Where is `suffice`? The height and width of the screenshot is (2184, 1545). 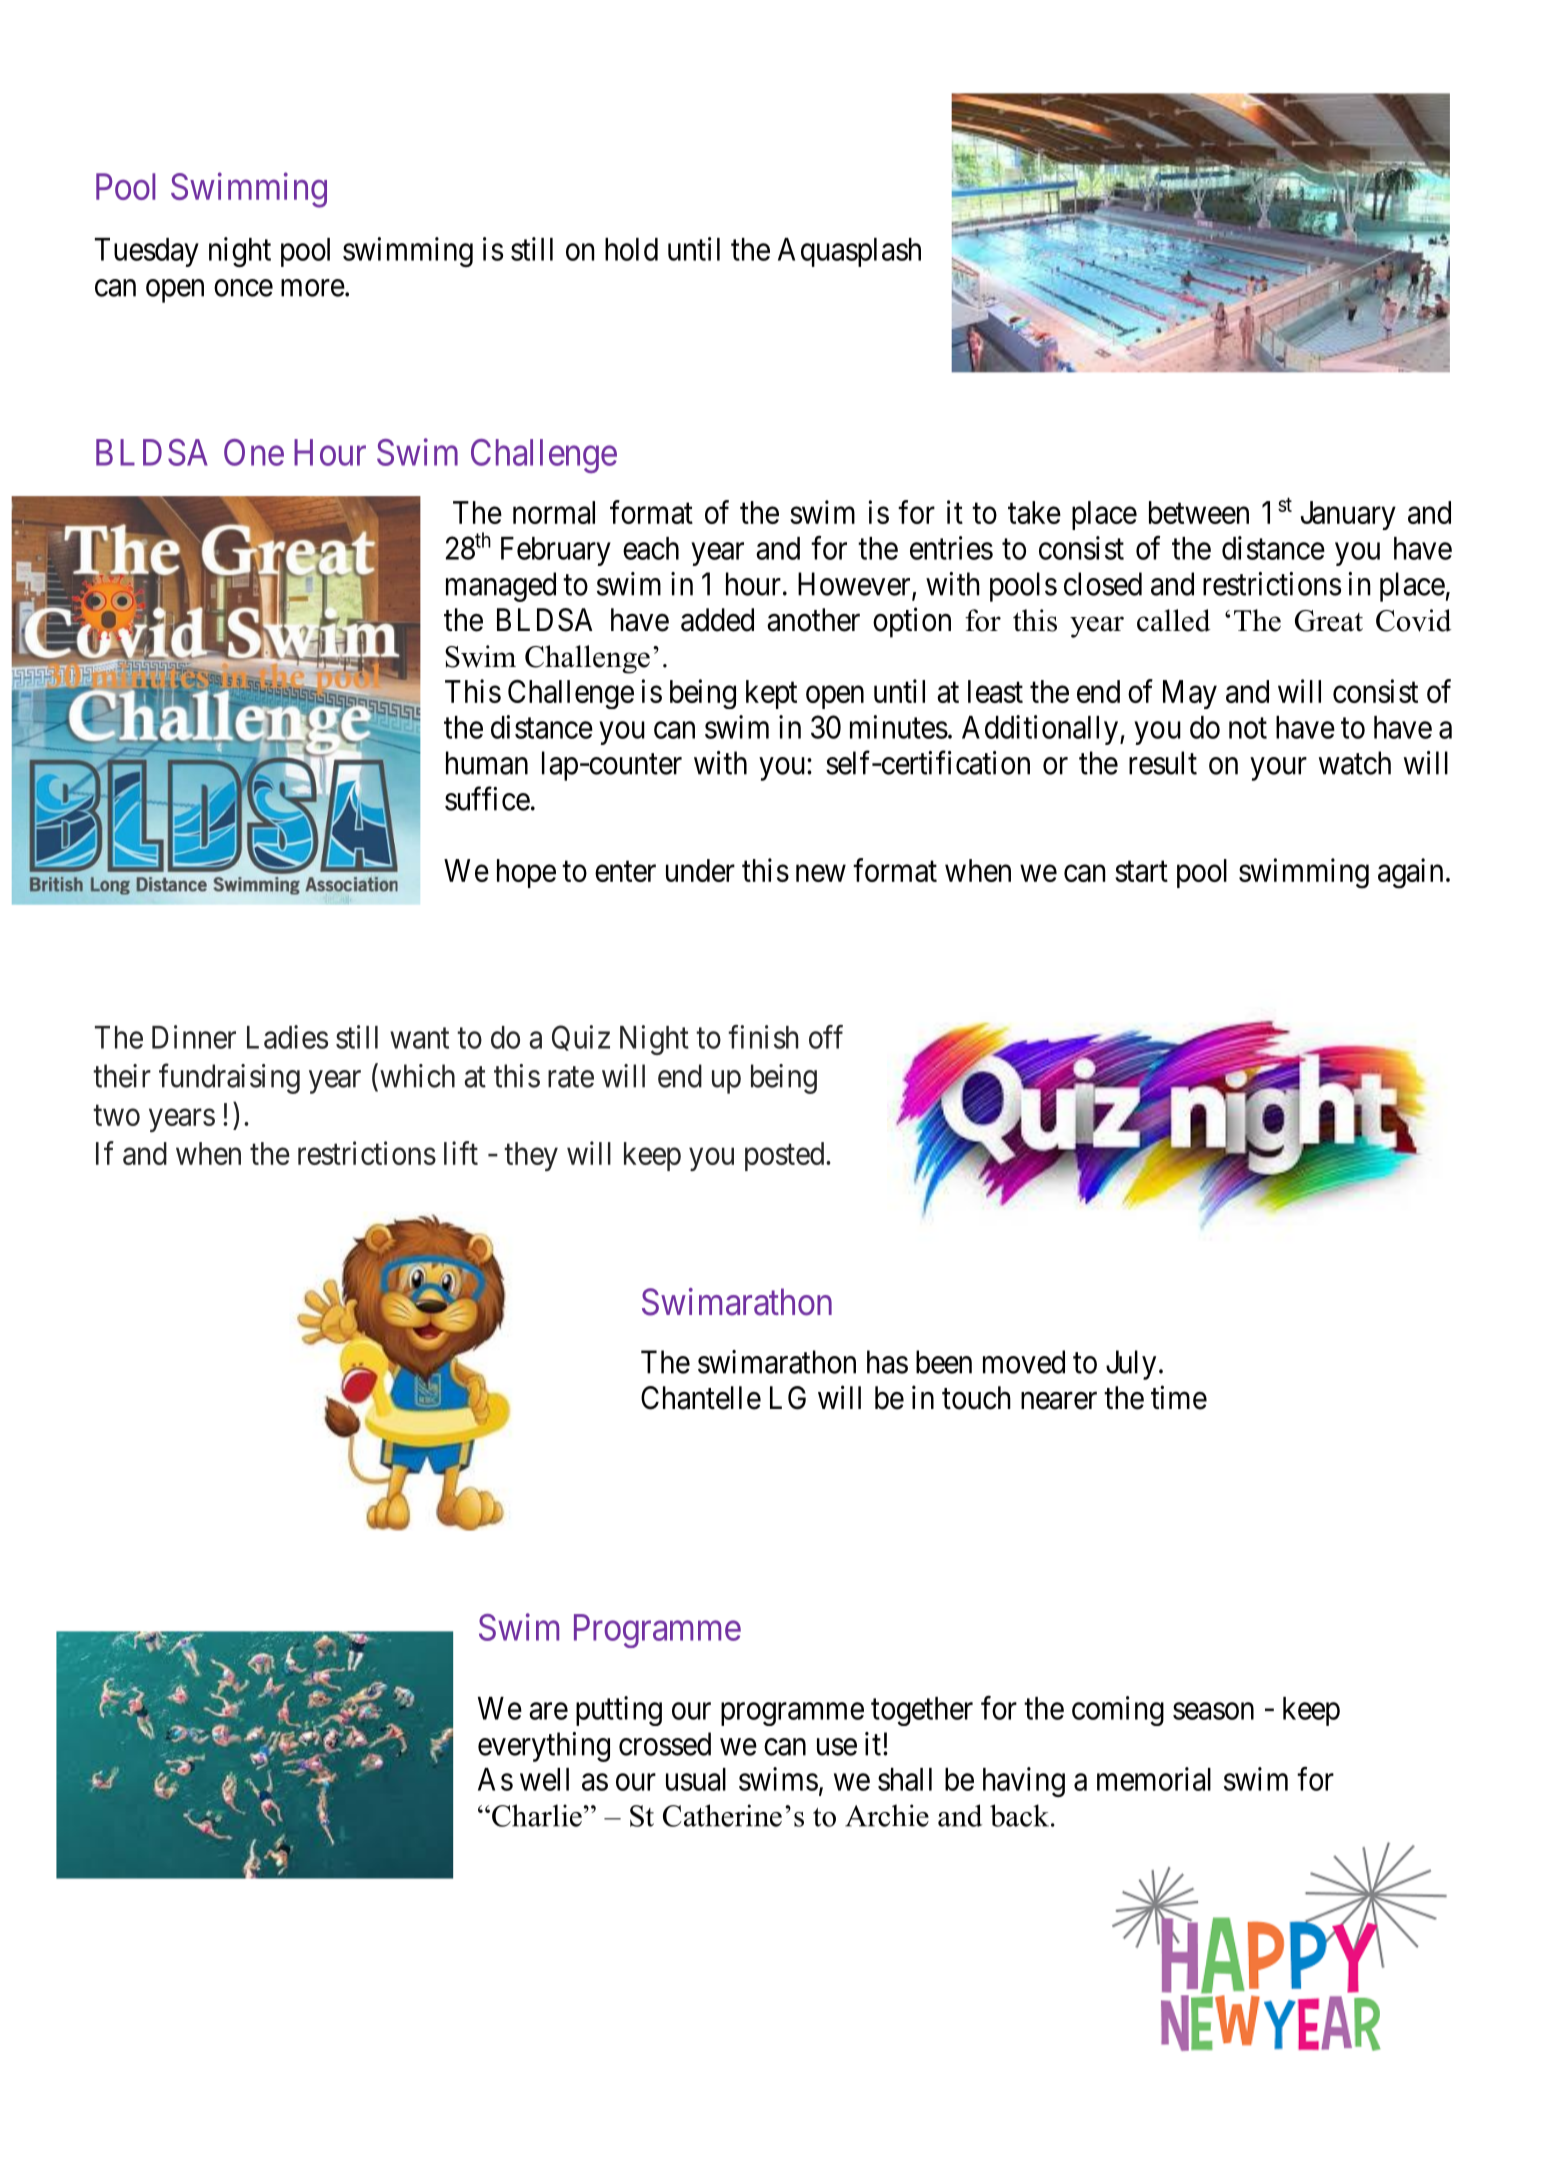
suffice is located at coordinates (487, 798).
